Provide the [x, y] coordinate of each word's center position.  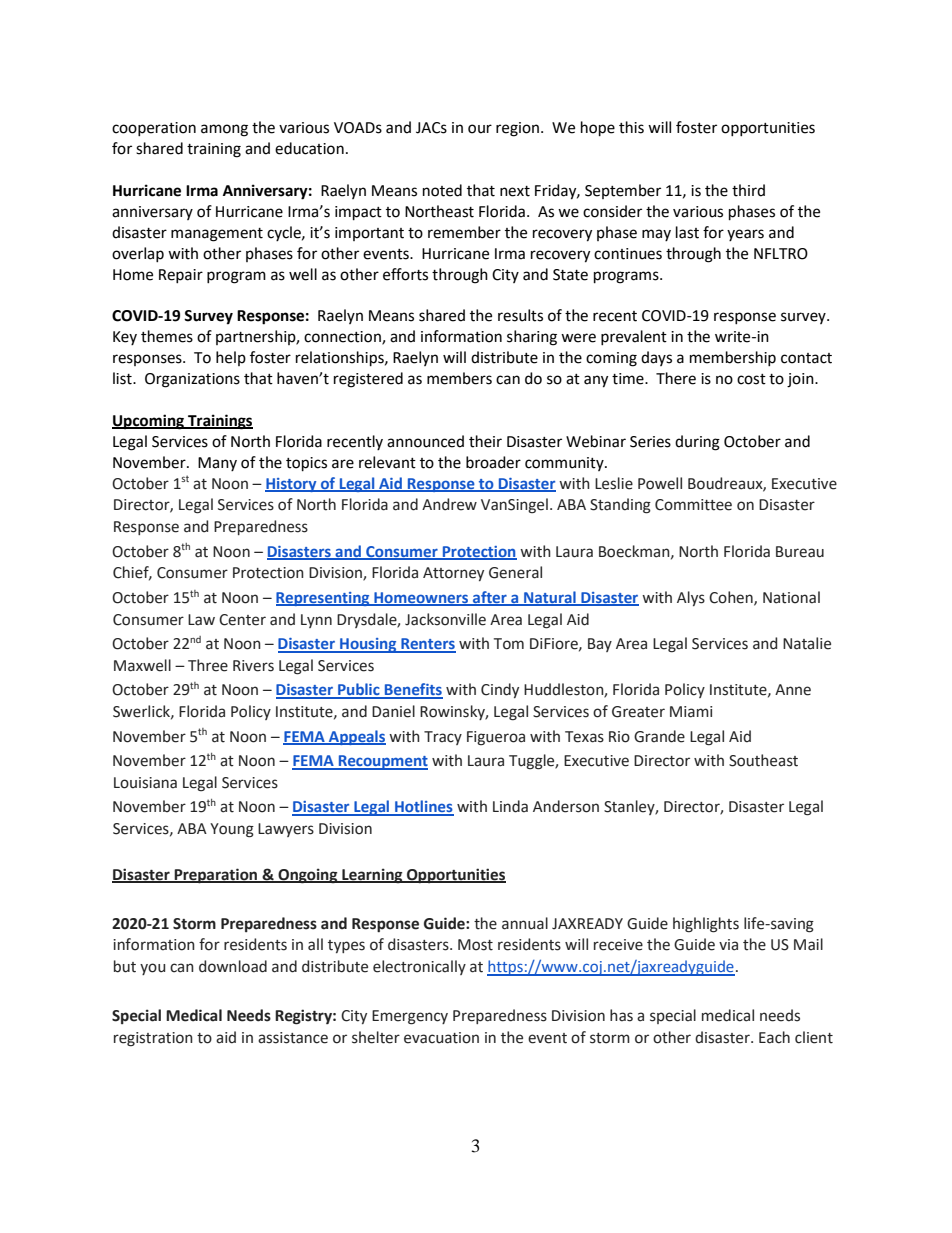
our [480, 129]
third [748, 190]
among [224, 130]
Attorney [453, 574]
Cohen [732, 598]
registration [153, 1039]
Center [242, 620]
